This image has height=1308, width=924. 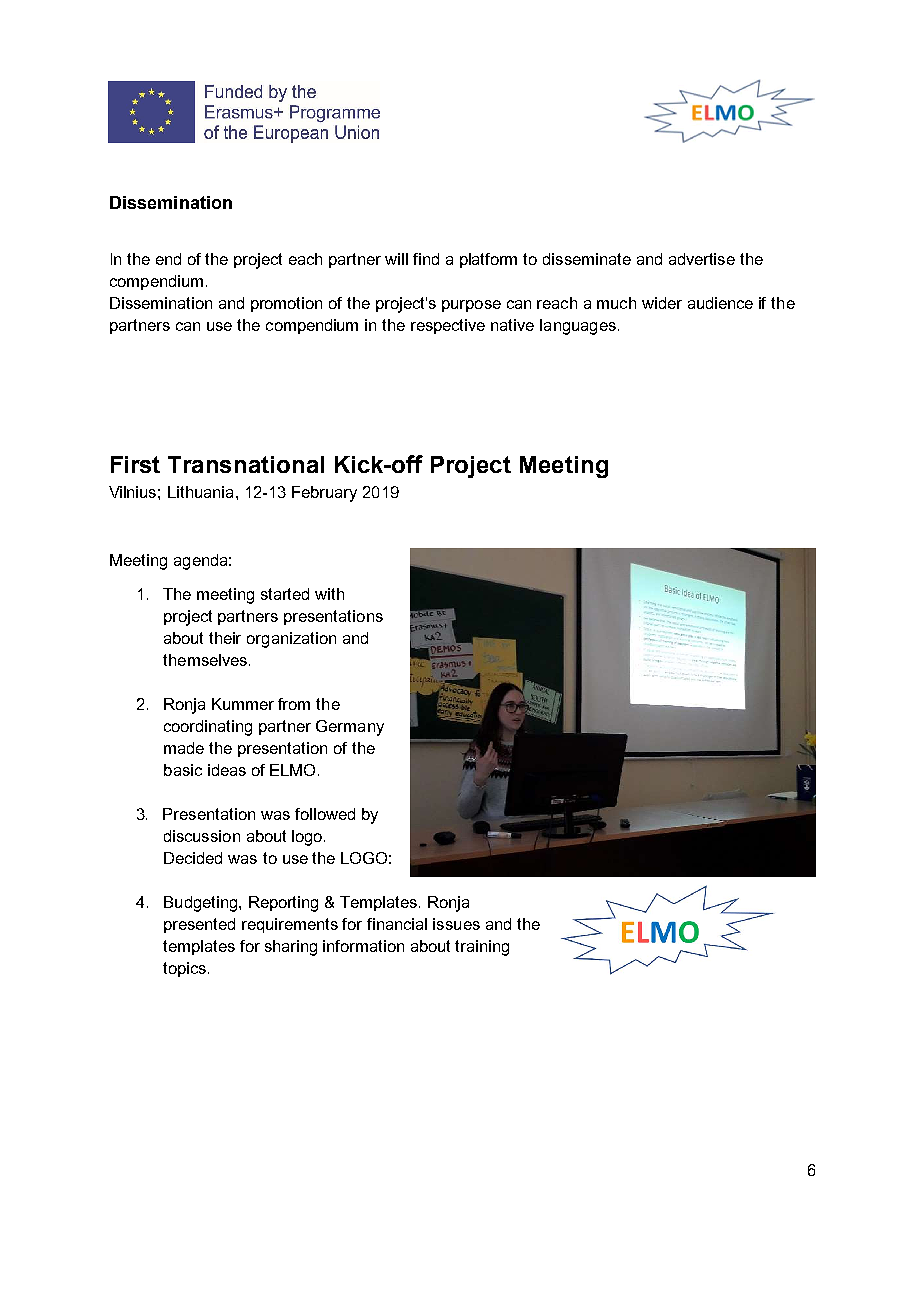 What do you see at coordinates (456, 924) in the image?
I see `issues` at bounding box center [456, 924].
